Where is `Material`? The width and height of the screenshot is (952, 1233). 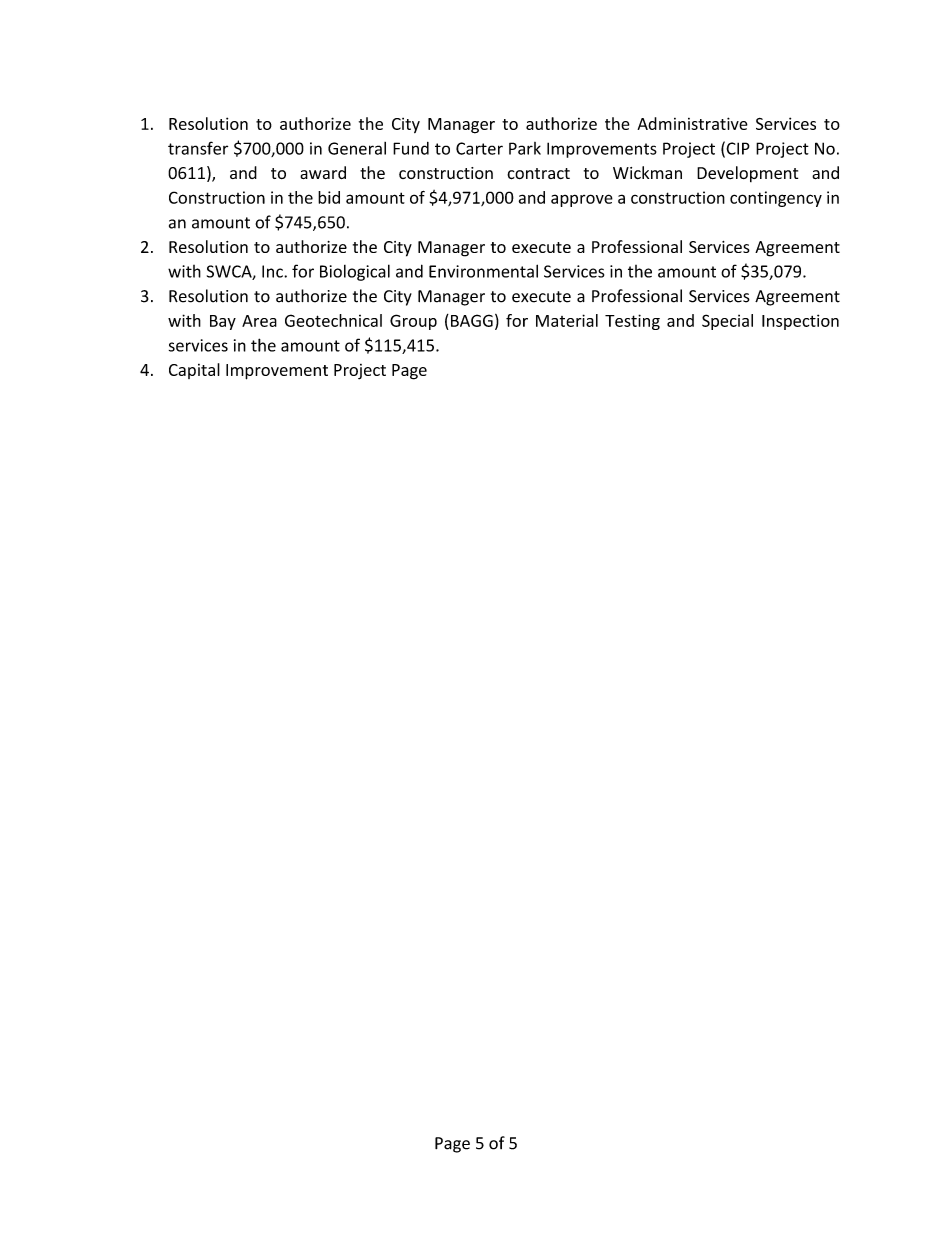
Material is located at coordinates (567, 320).
